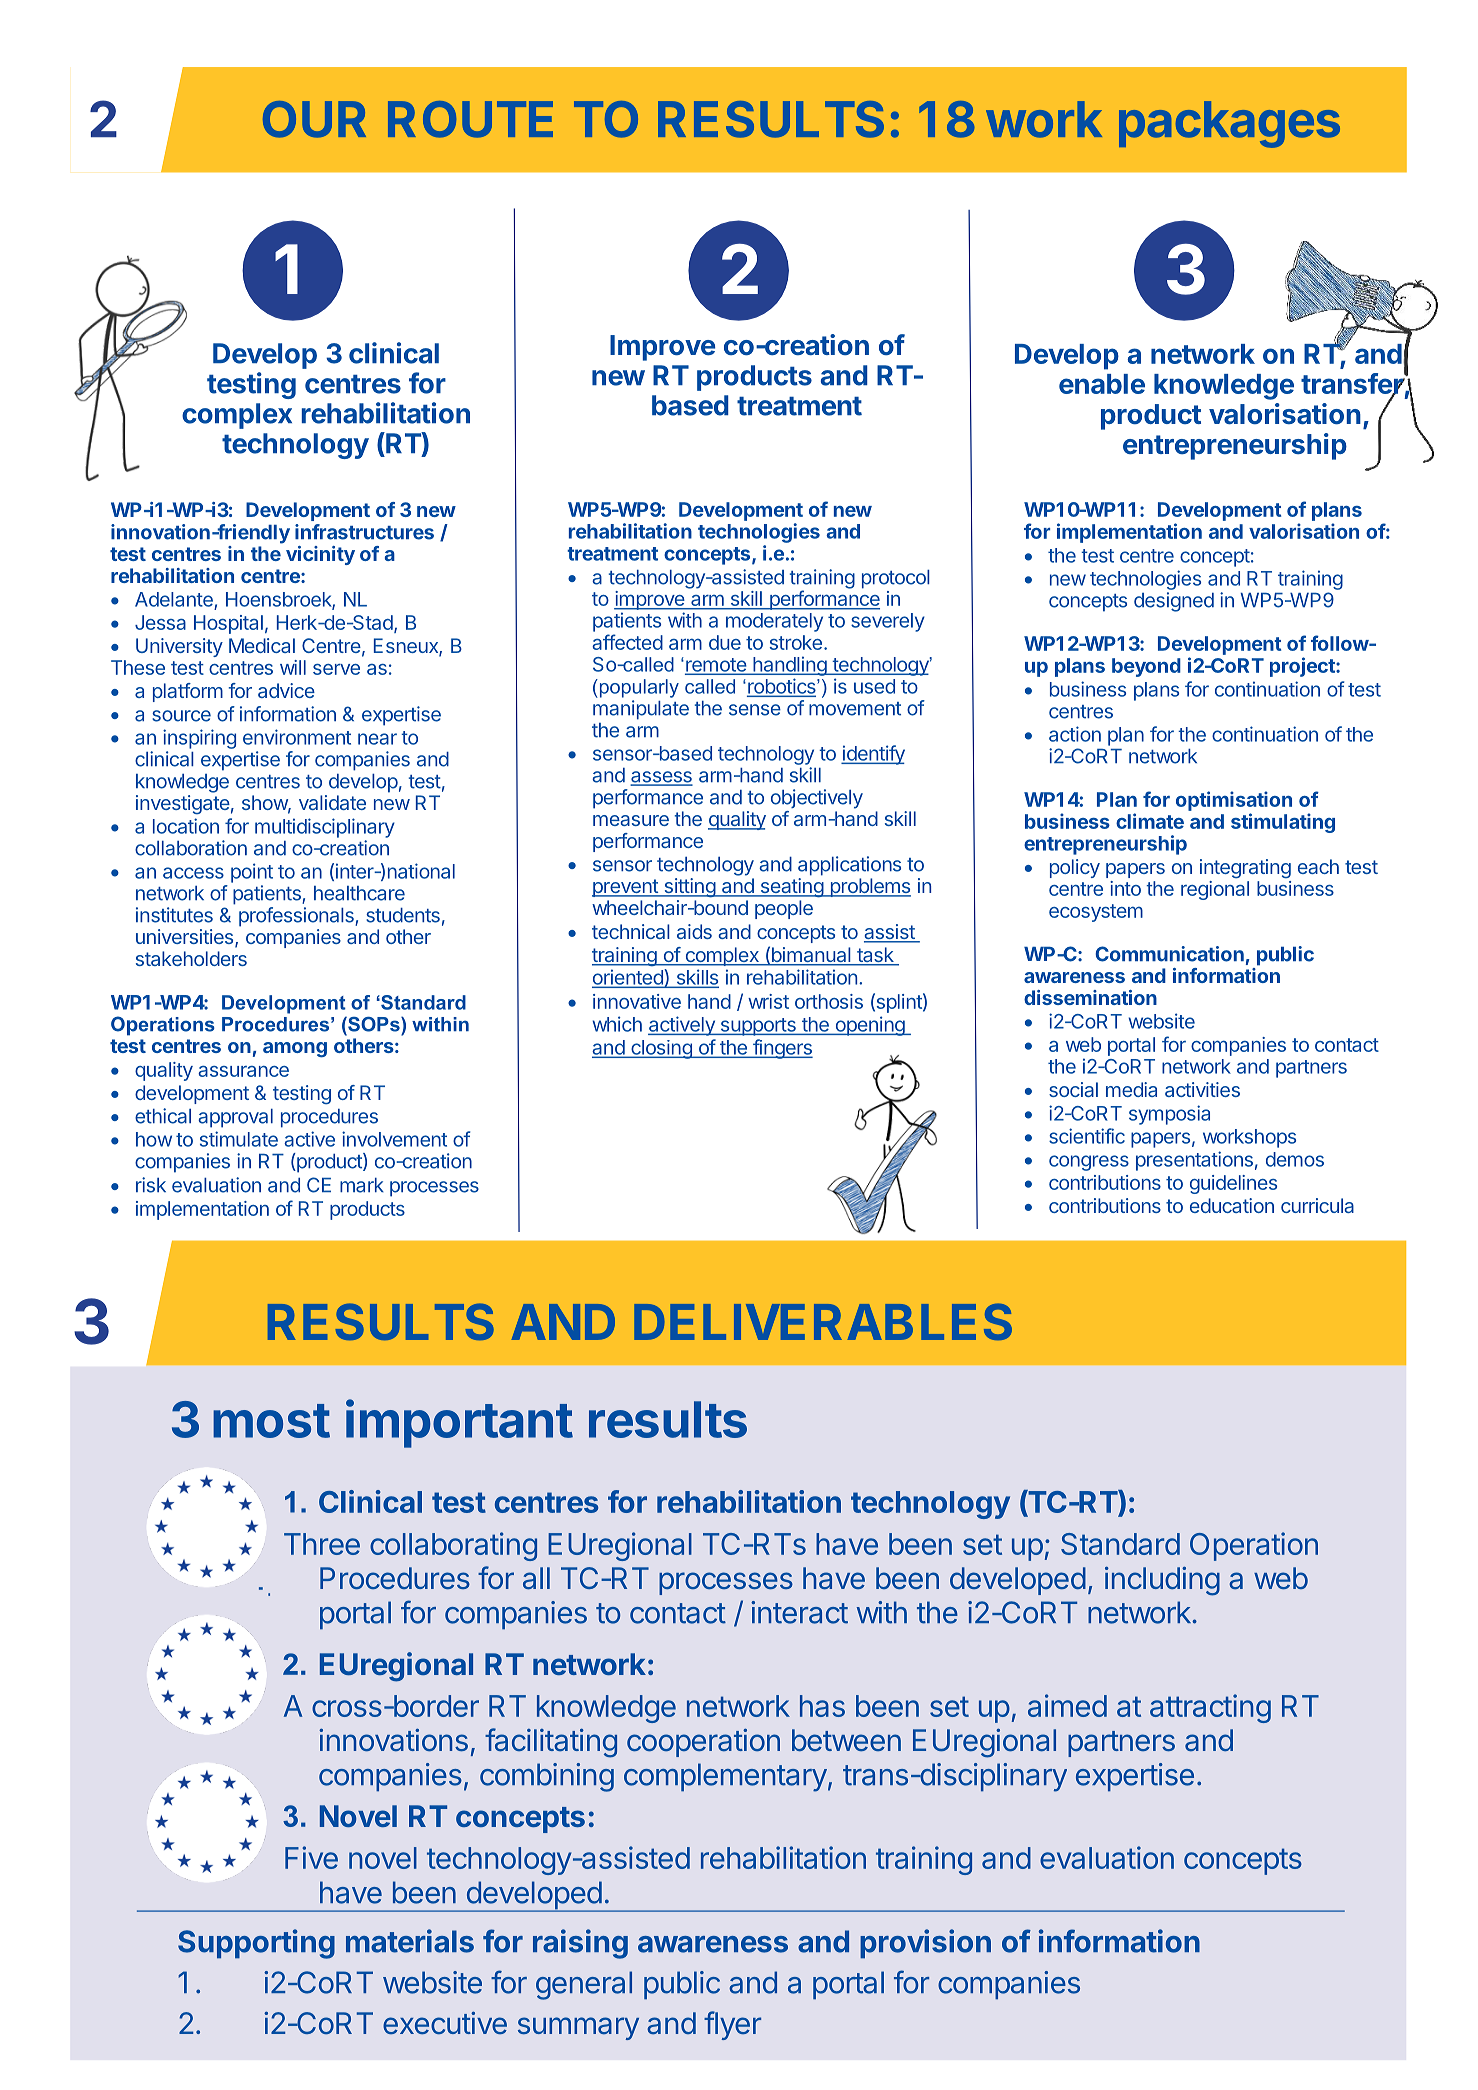 This screenshot has height=2090, width=1478. I want to click on ROUTE, so click(470, 119).
